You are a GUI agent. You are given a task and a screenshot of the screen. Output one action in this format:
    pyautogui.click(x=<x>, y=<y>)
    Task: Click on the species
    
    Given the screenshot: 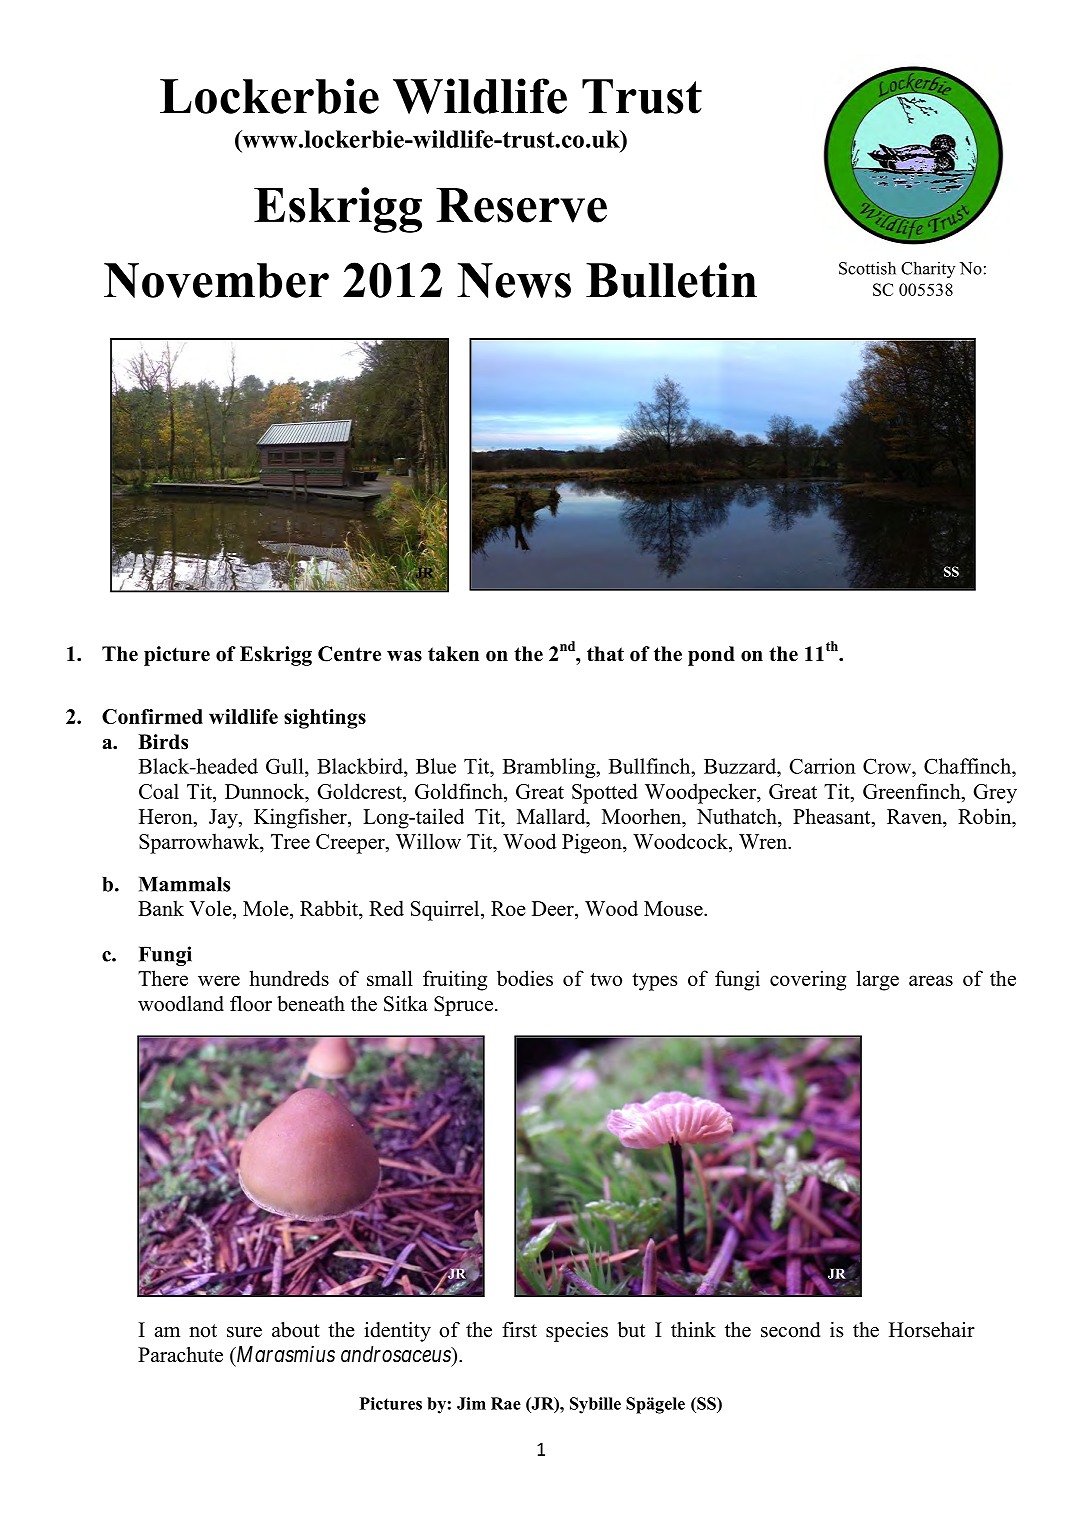 What is the action you would take?
    pyautogui.click(x=577, y=1332)
